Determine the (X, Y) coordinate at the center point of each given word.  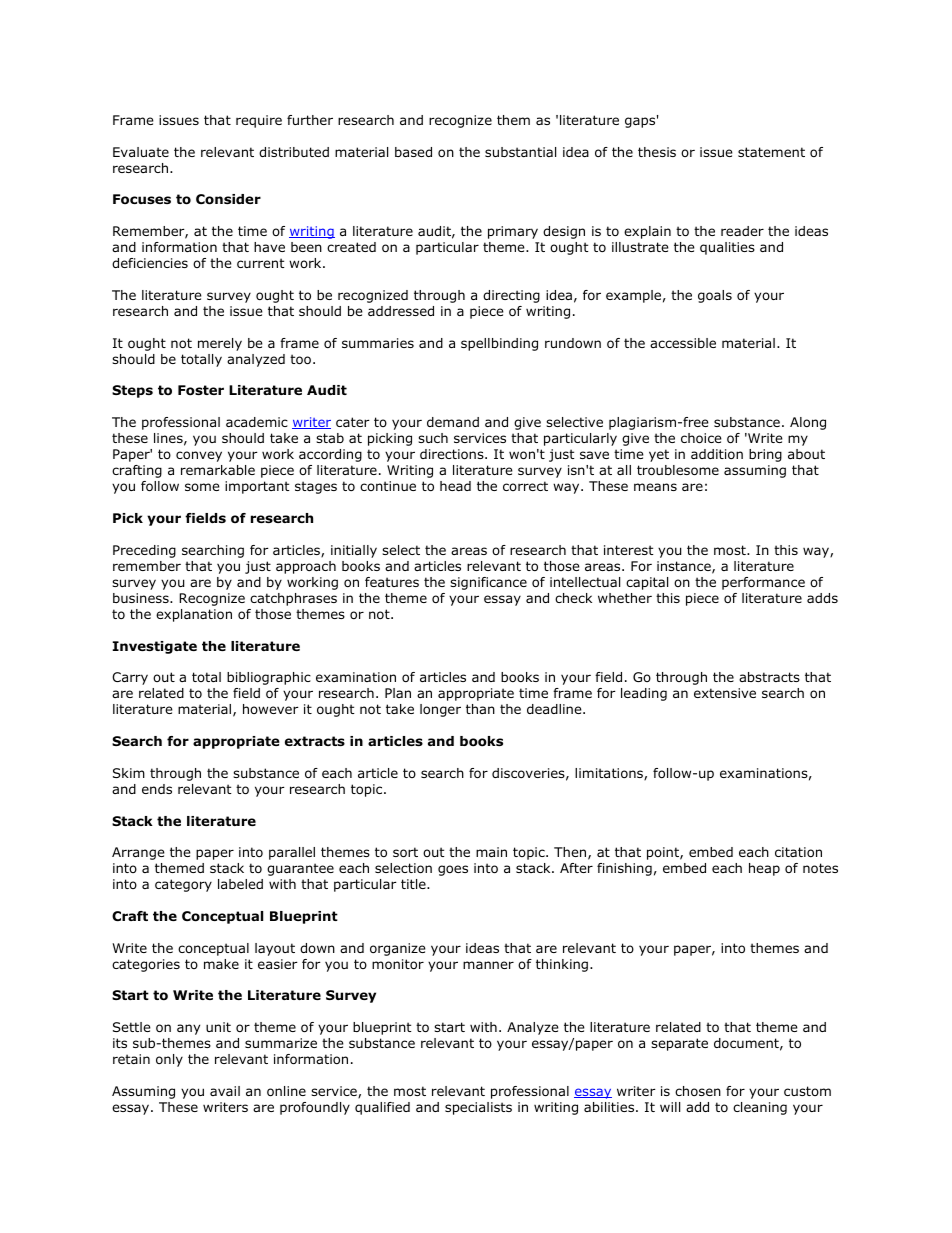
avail (225, 1091)
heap (764, 869)
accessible (683, 343)
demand (453, 422)
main (491, 852)
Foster (201, 390)
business (142, 598)
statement (771, 152)
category (183, 885)
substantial (520, 152)
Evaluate (141, 152)
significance (488, 583)
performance (763, 583)
